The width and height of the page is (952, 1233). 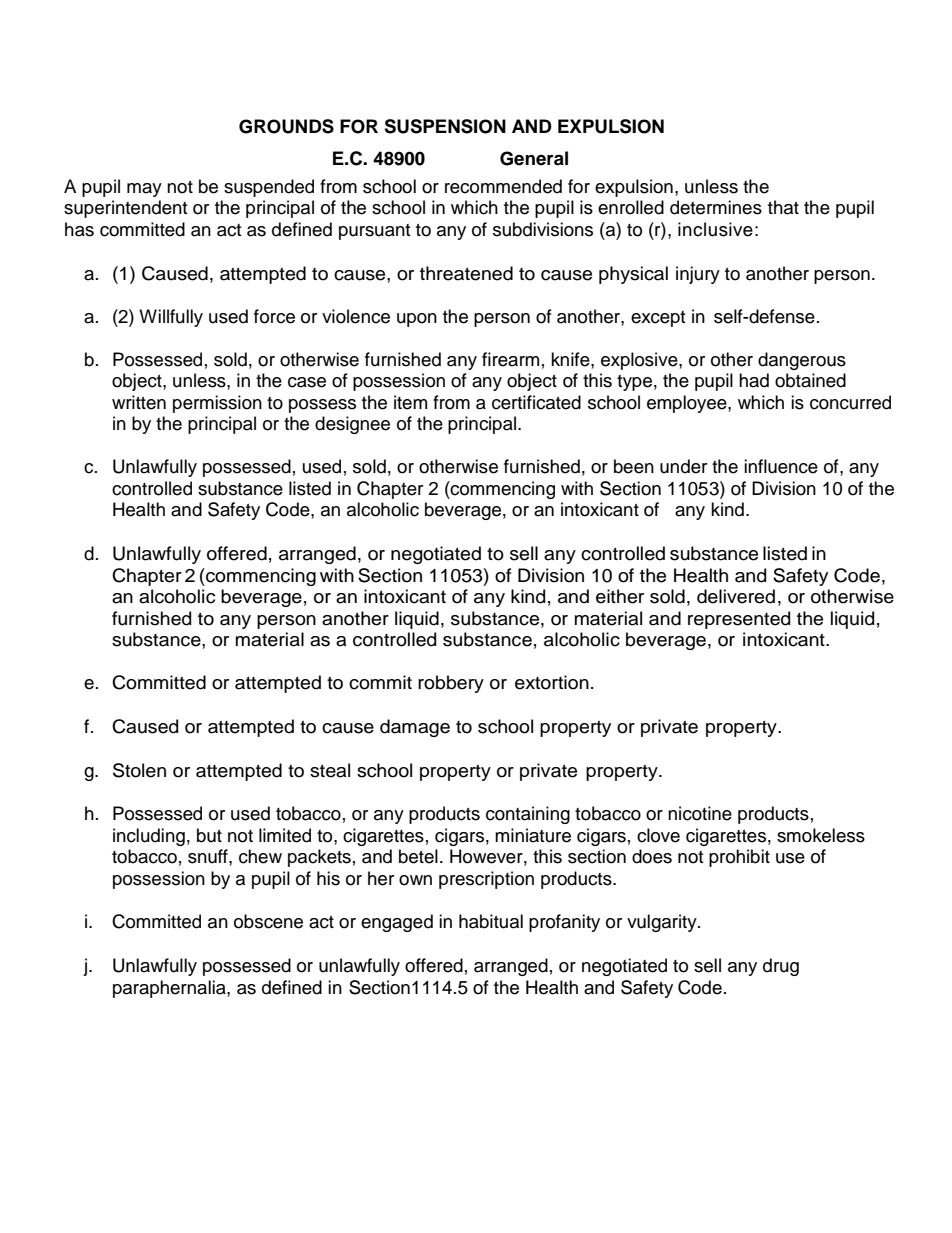 What do you see at coordinates (445, 126) in the page?
I see `SUSPENSION` at bounding box center [445, 126].
